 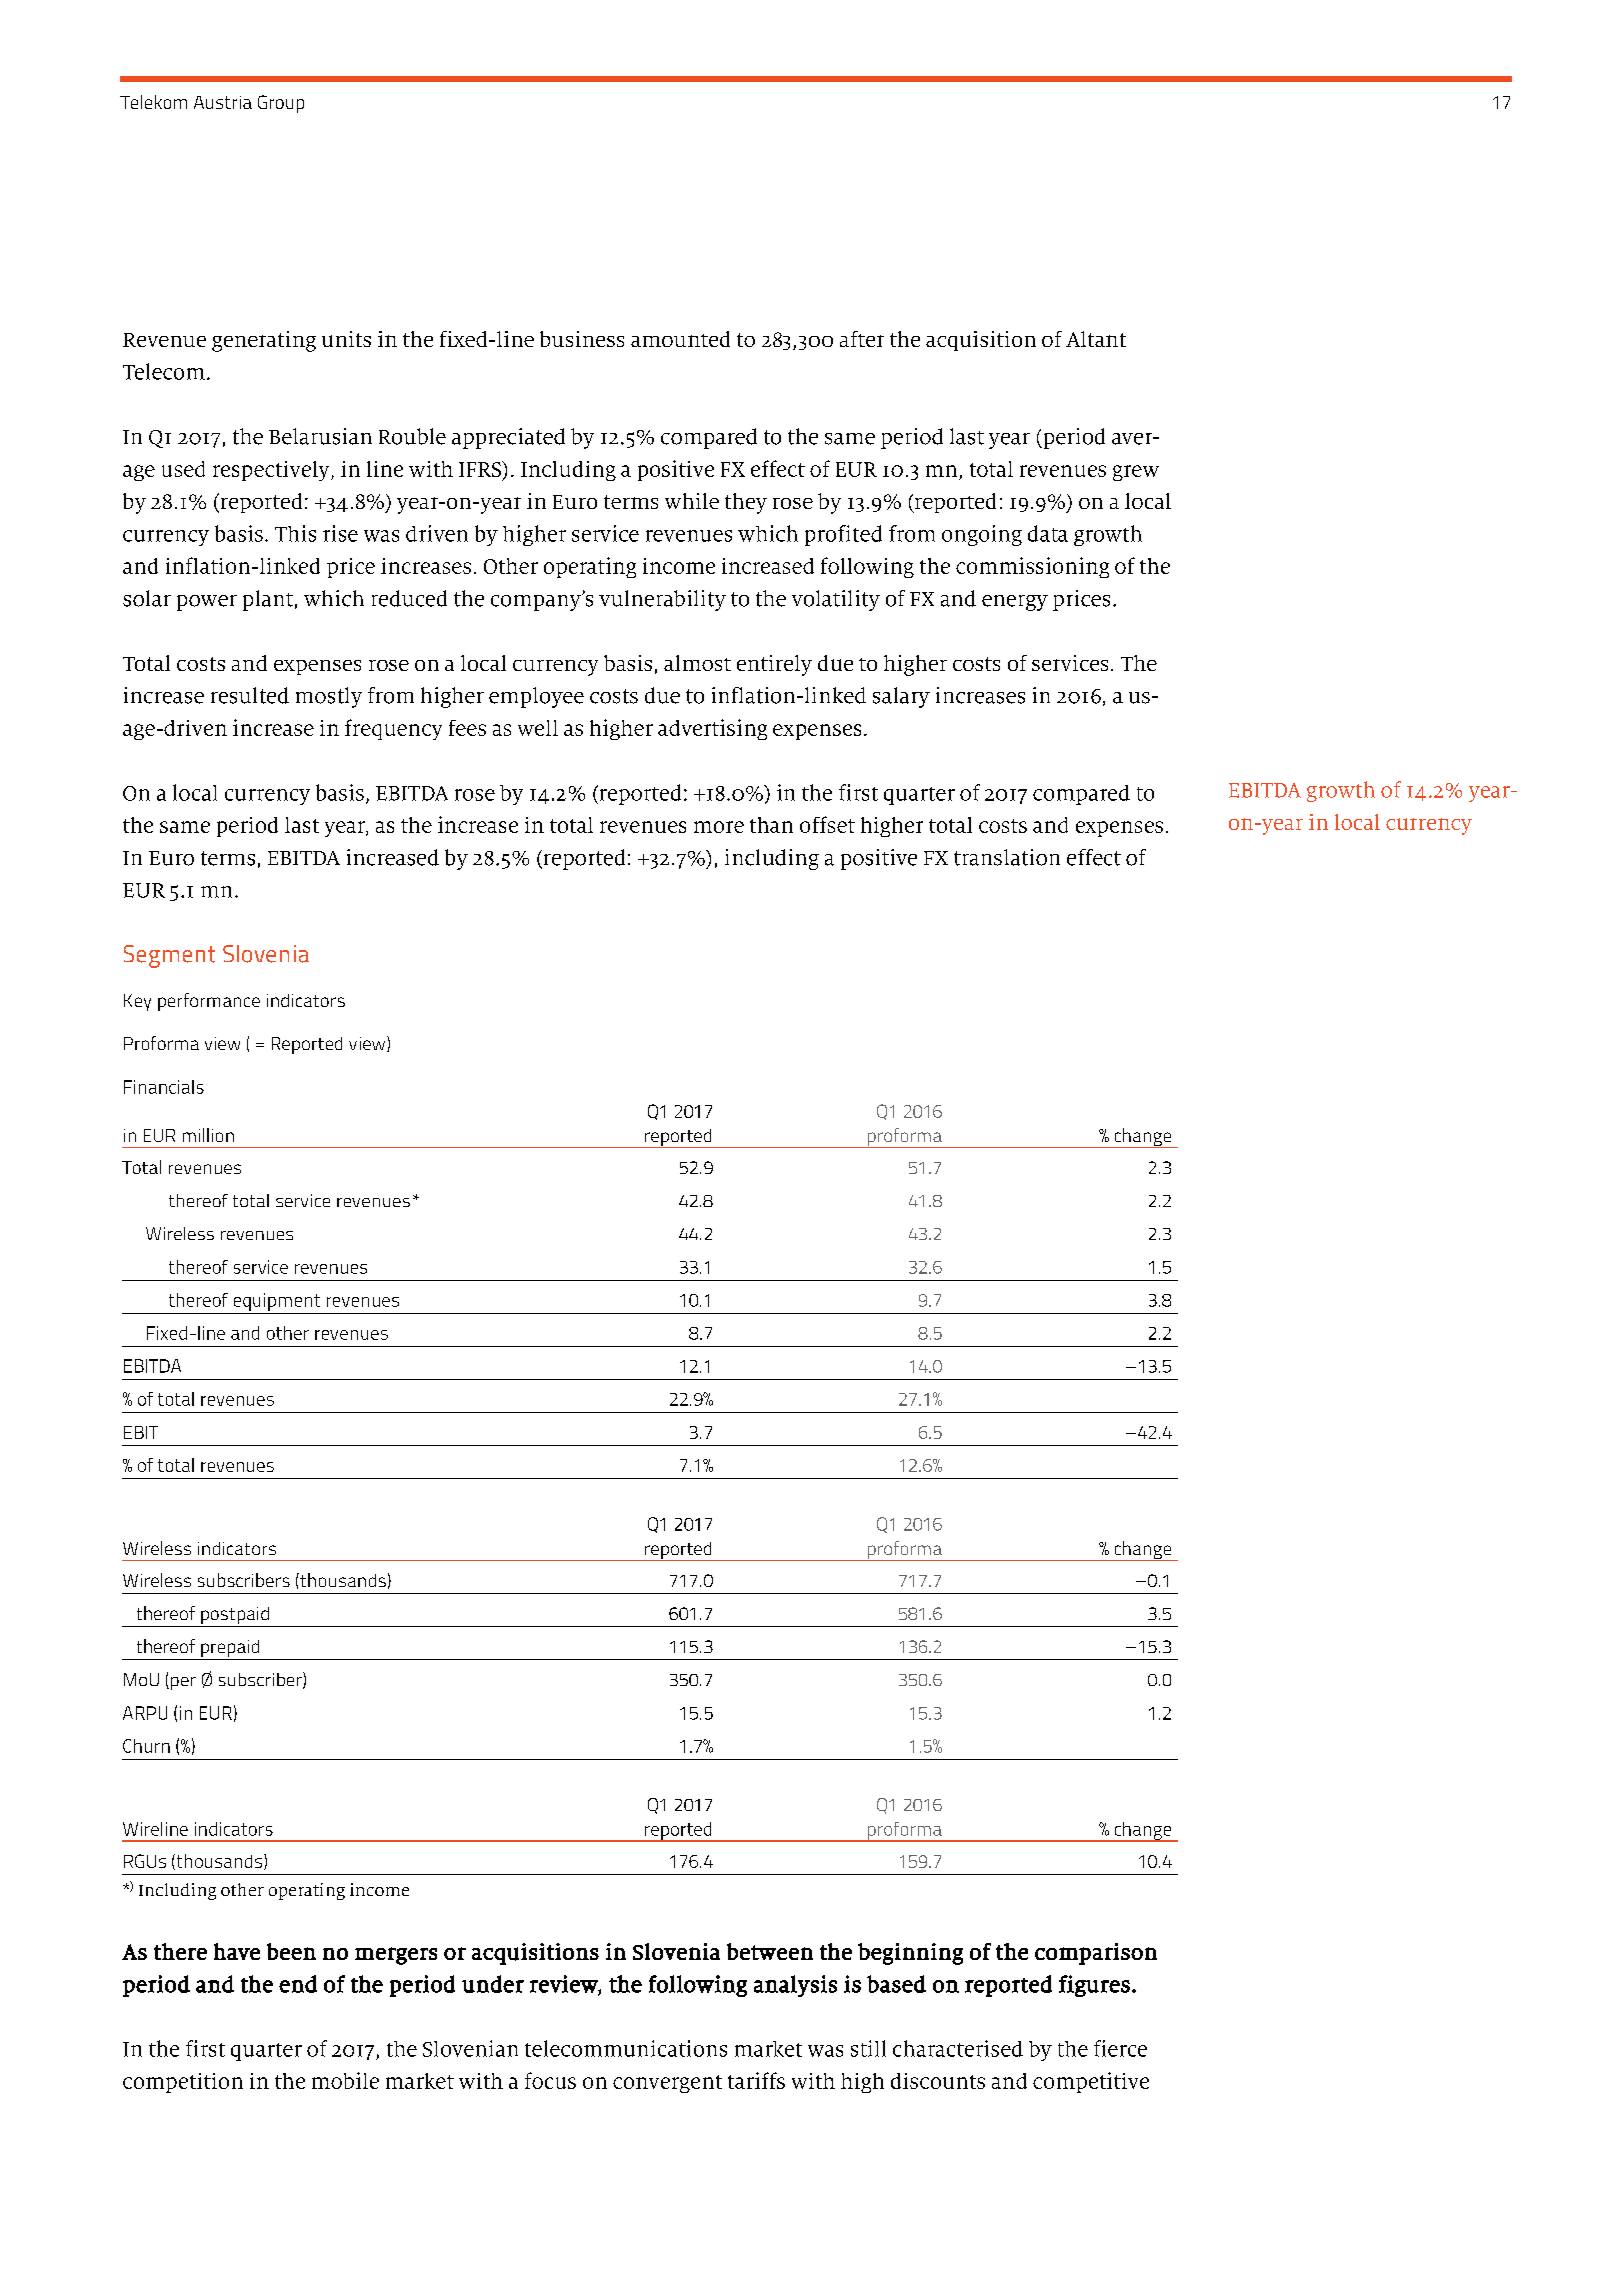 I want to click on convergent, so click(x=667, y=2084).
